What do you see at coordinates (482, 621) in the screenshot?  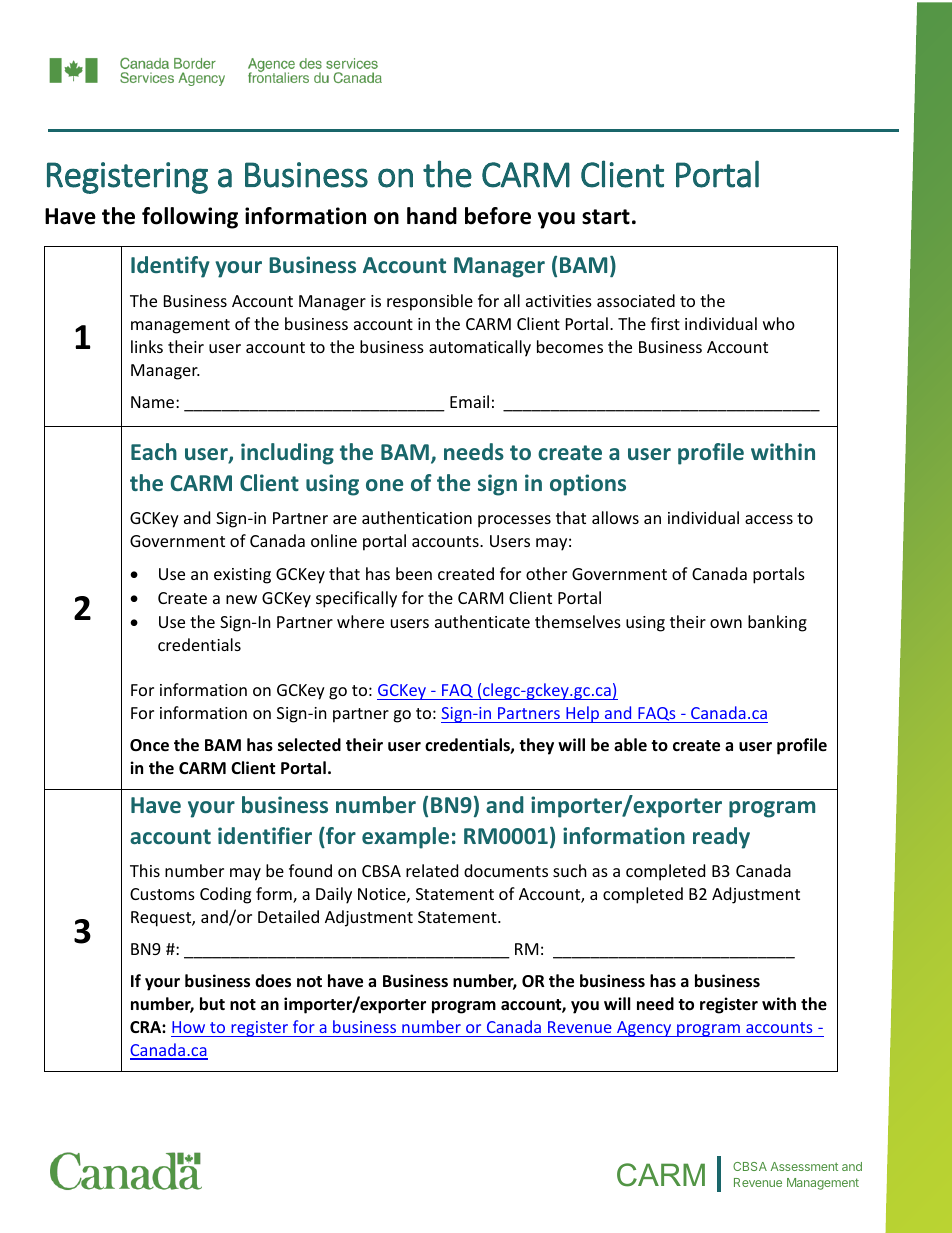 I see `authenticate` at bounding box center [482, 621].
